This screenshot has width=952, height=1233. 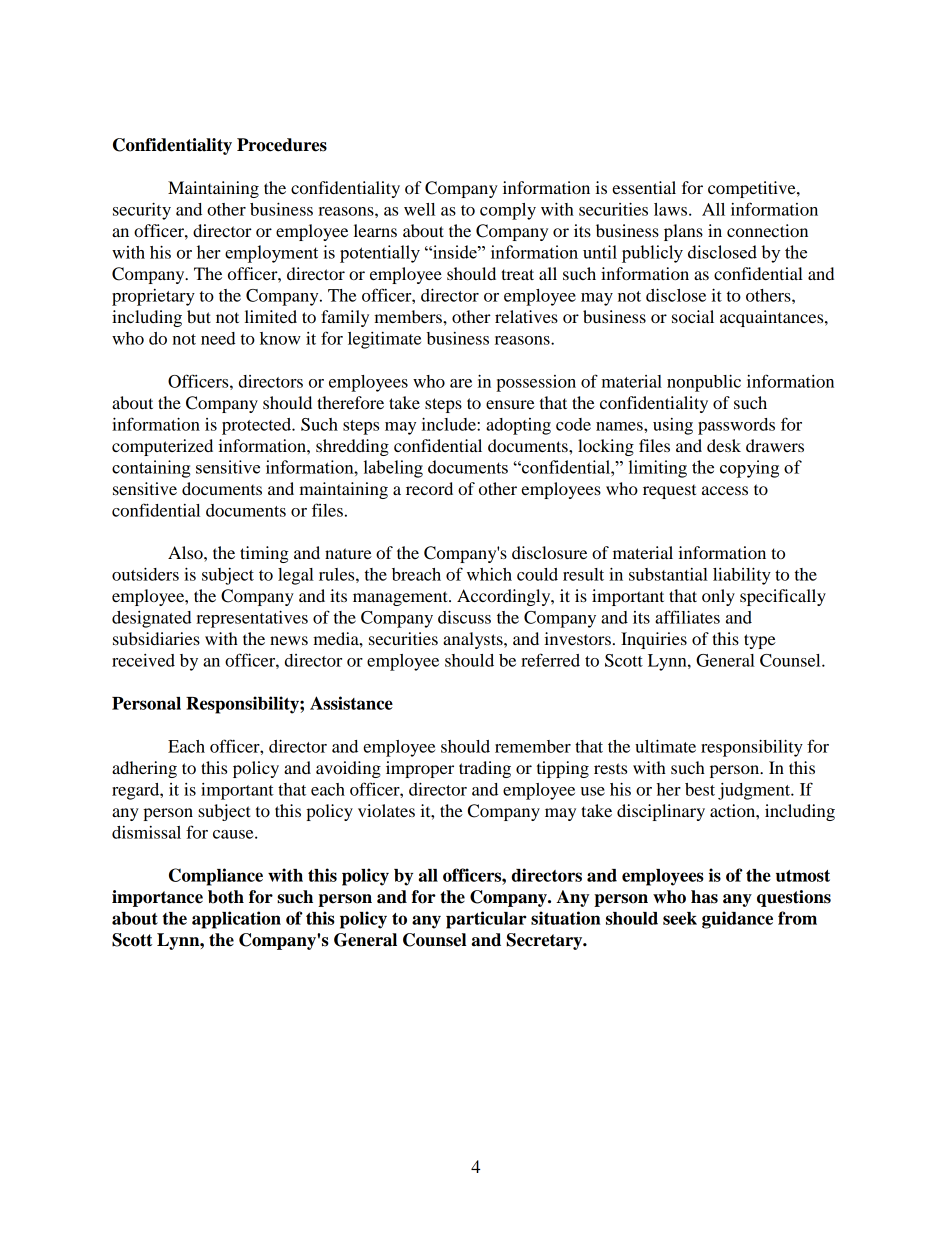 I want to click on analysts, so click(x=474, y=640).
